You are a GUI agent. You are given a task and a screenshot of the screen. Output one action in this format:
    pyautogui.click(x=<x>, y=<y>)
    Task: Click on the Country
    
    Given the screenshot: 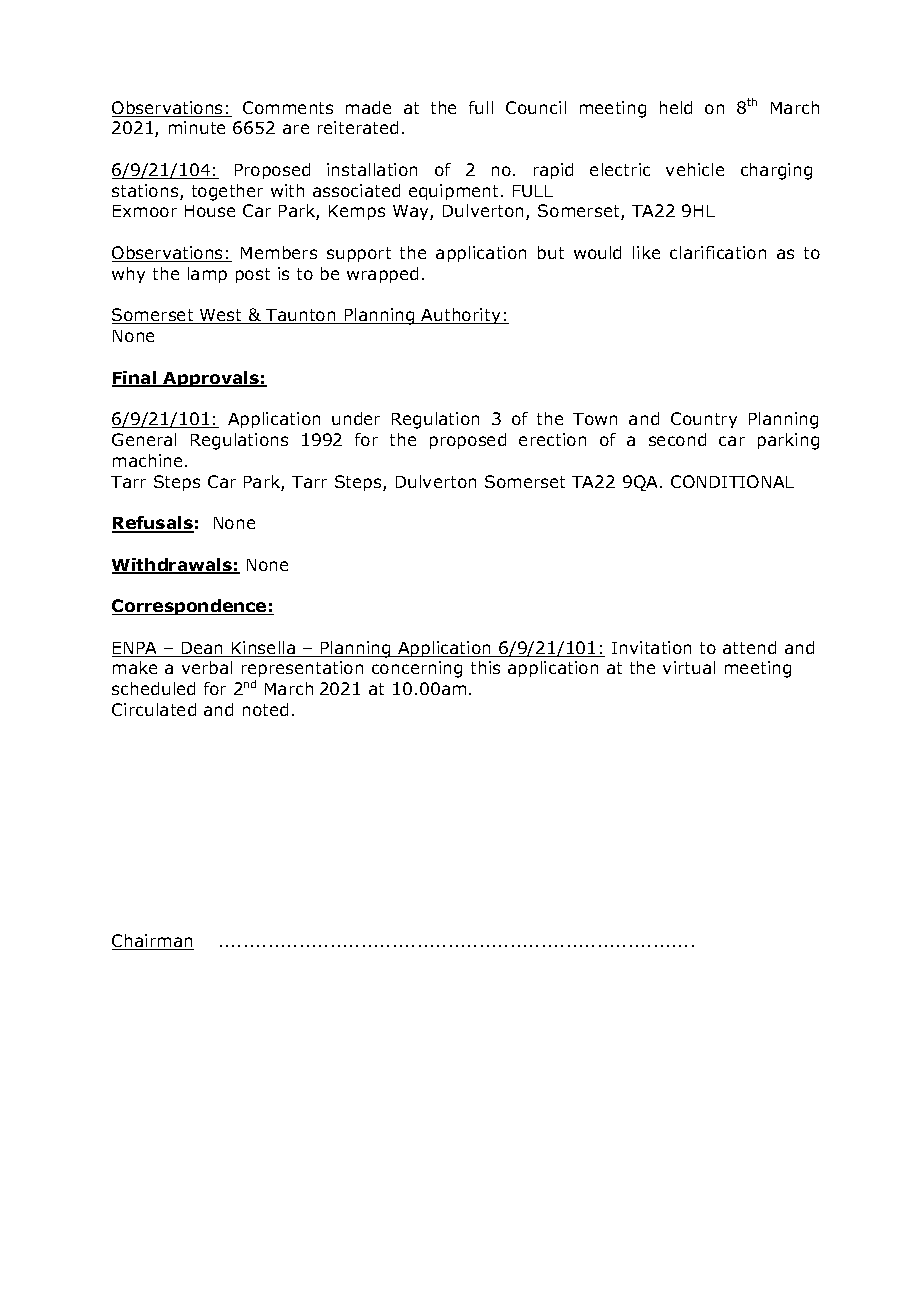 What is the action you would take?
    pyautogui.click(x=704, y=420)
